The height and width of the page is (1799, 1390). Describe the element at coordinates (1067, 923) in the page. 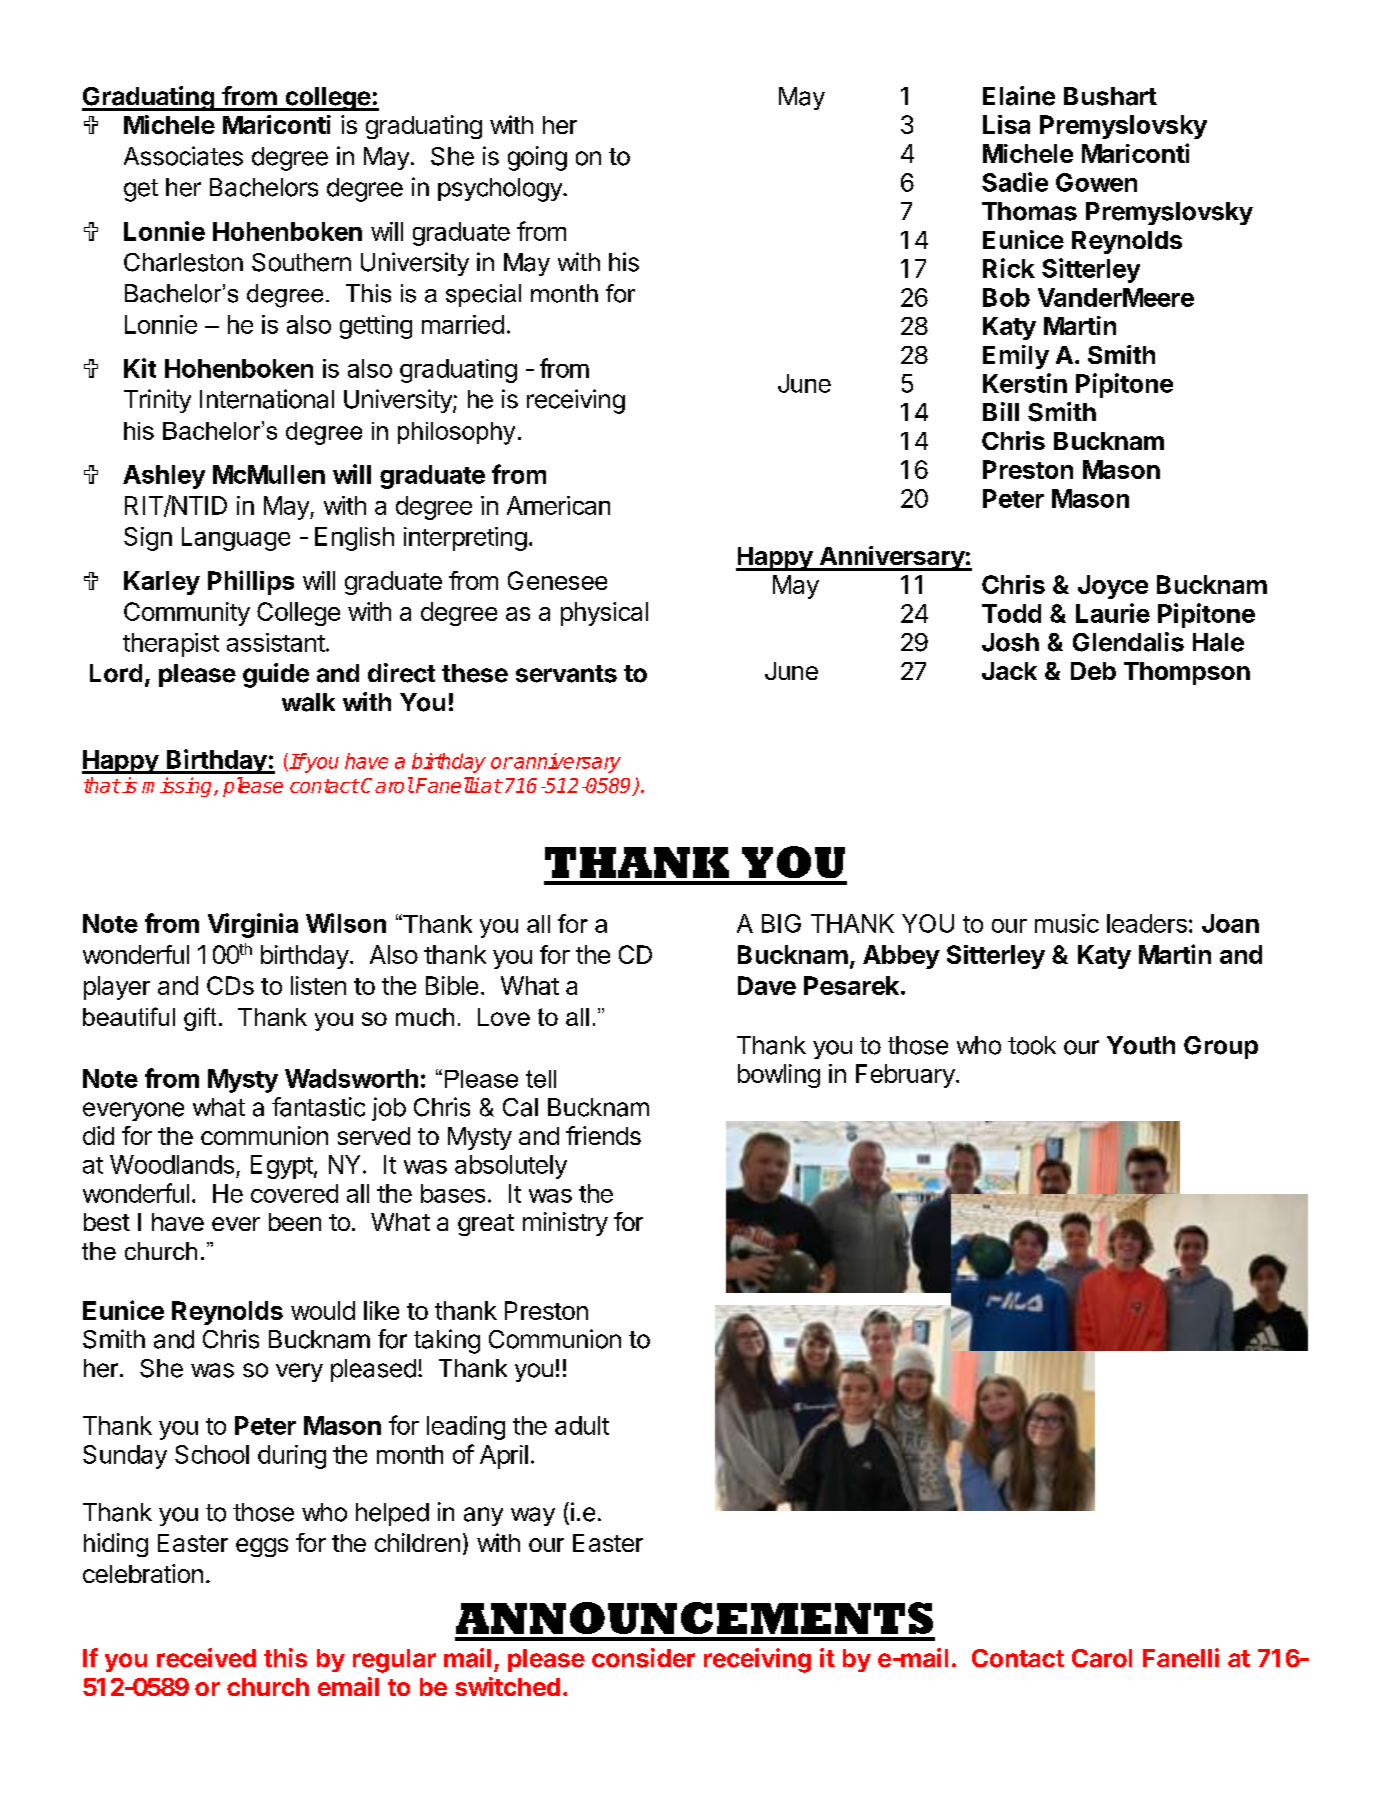

I see `music` at that location.
